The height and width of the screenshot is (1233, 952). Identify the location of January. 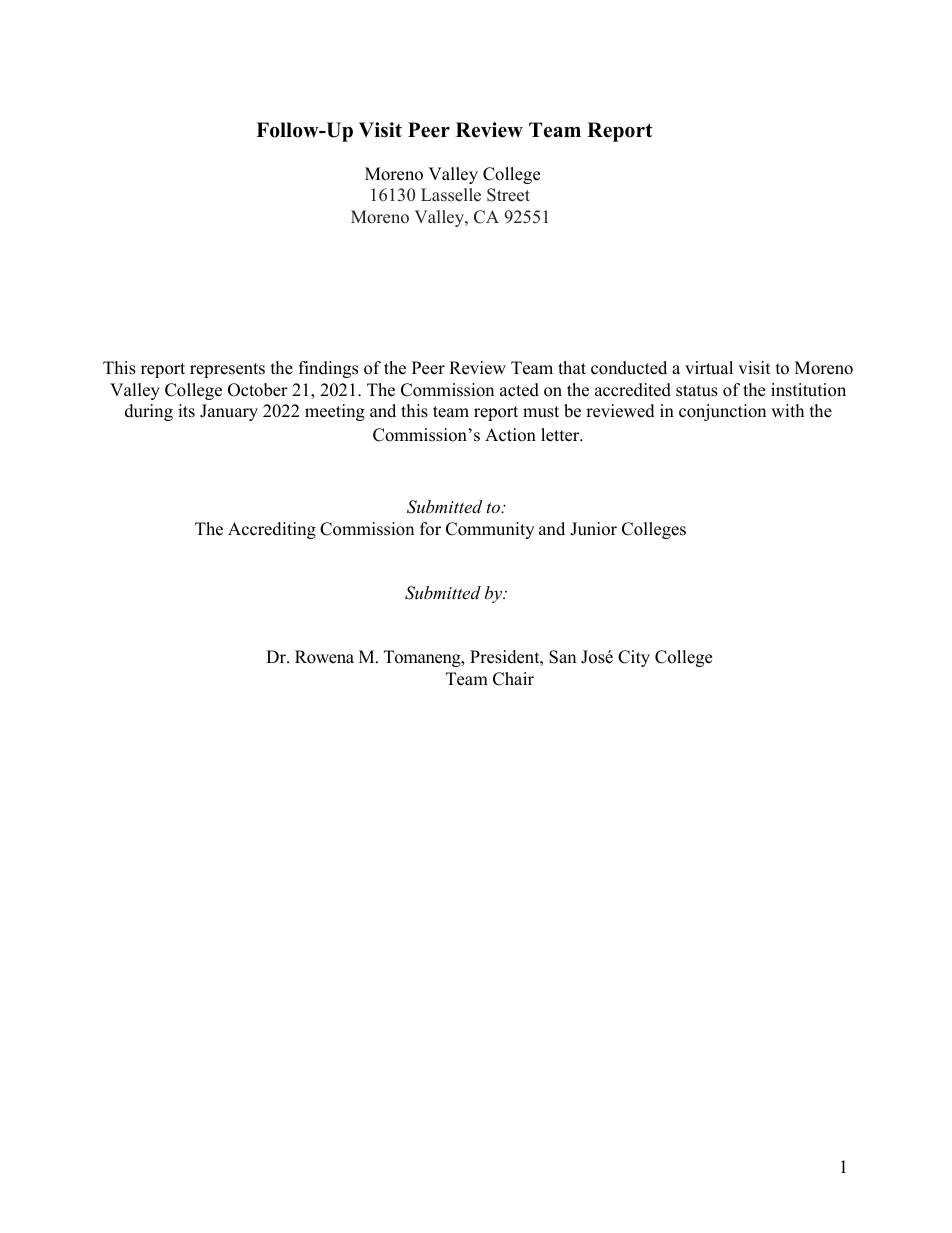
(229, 412).
